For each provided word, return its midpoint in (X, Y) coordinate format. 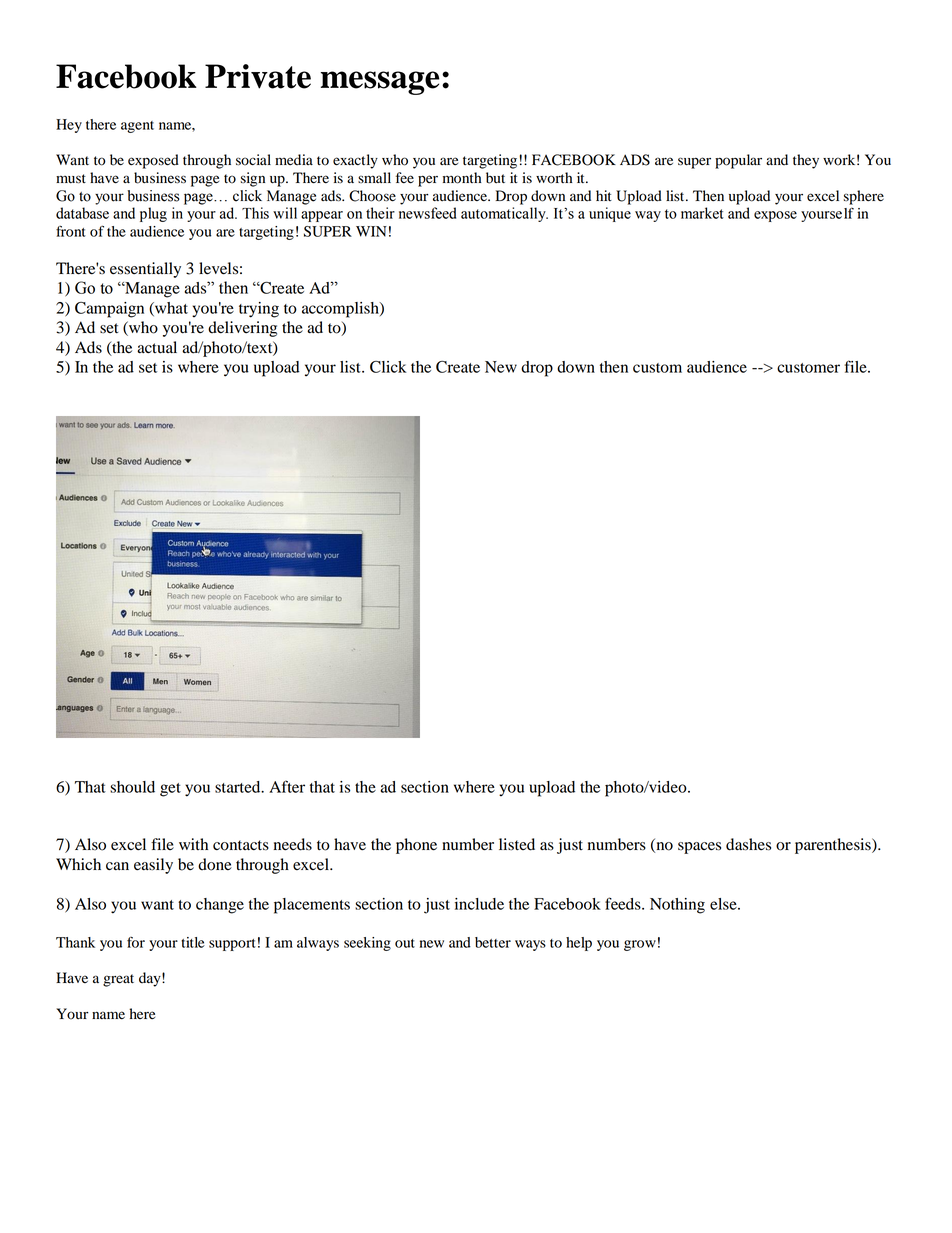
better (493, 942)
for (136, 942)
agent (137, 127)
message (380, 83)
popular (738, 161)
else (724, 904)
